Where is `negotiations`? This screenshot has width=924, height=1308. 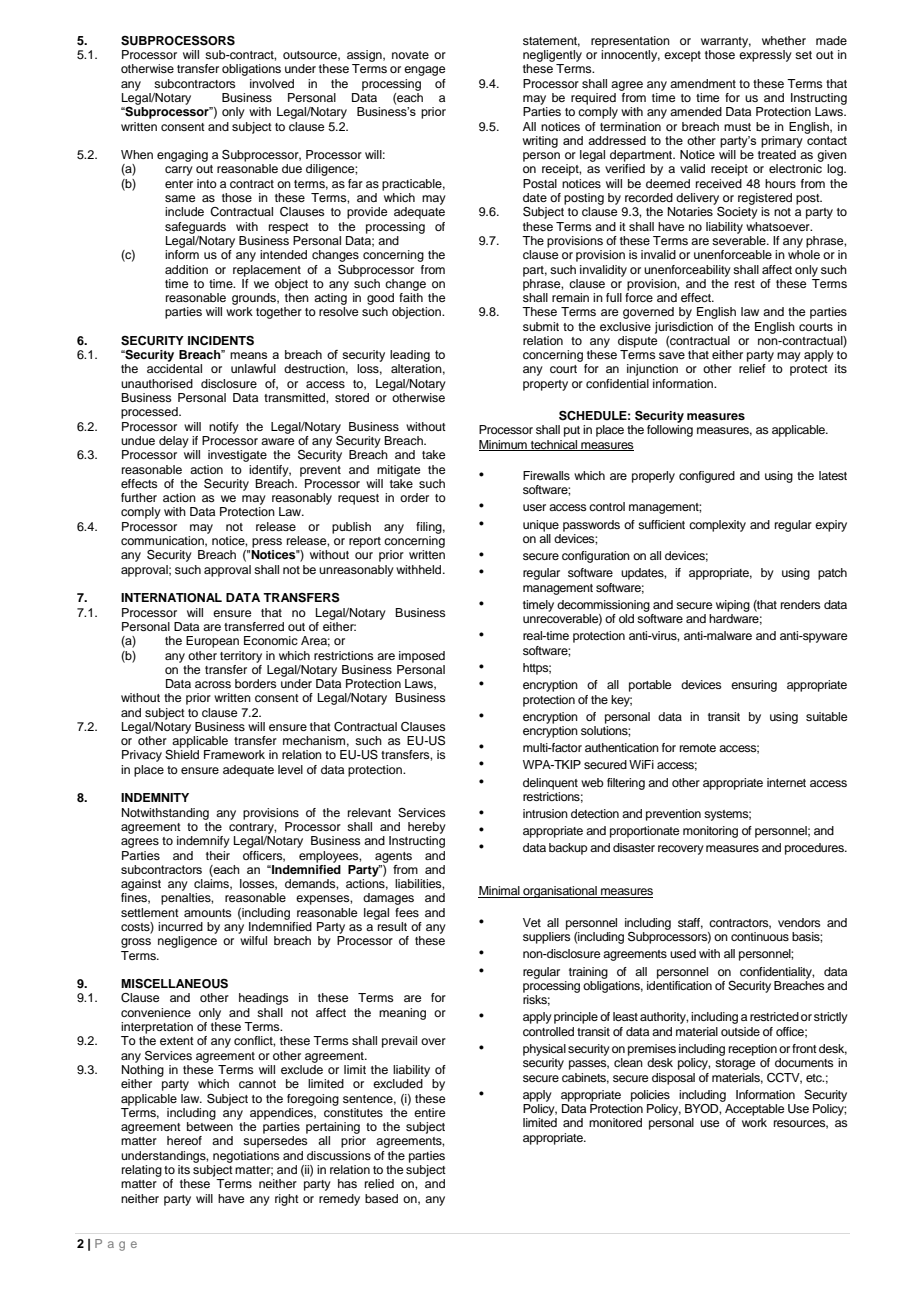
negotiations is located at coordinates (246, 1157).
